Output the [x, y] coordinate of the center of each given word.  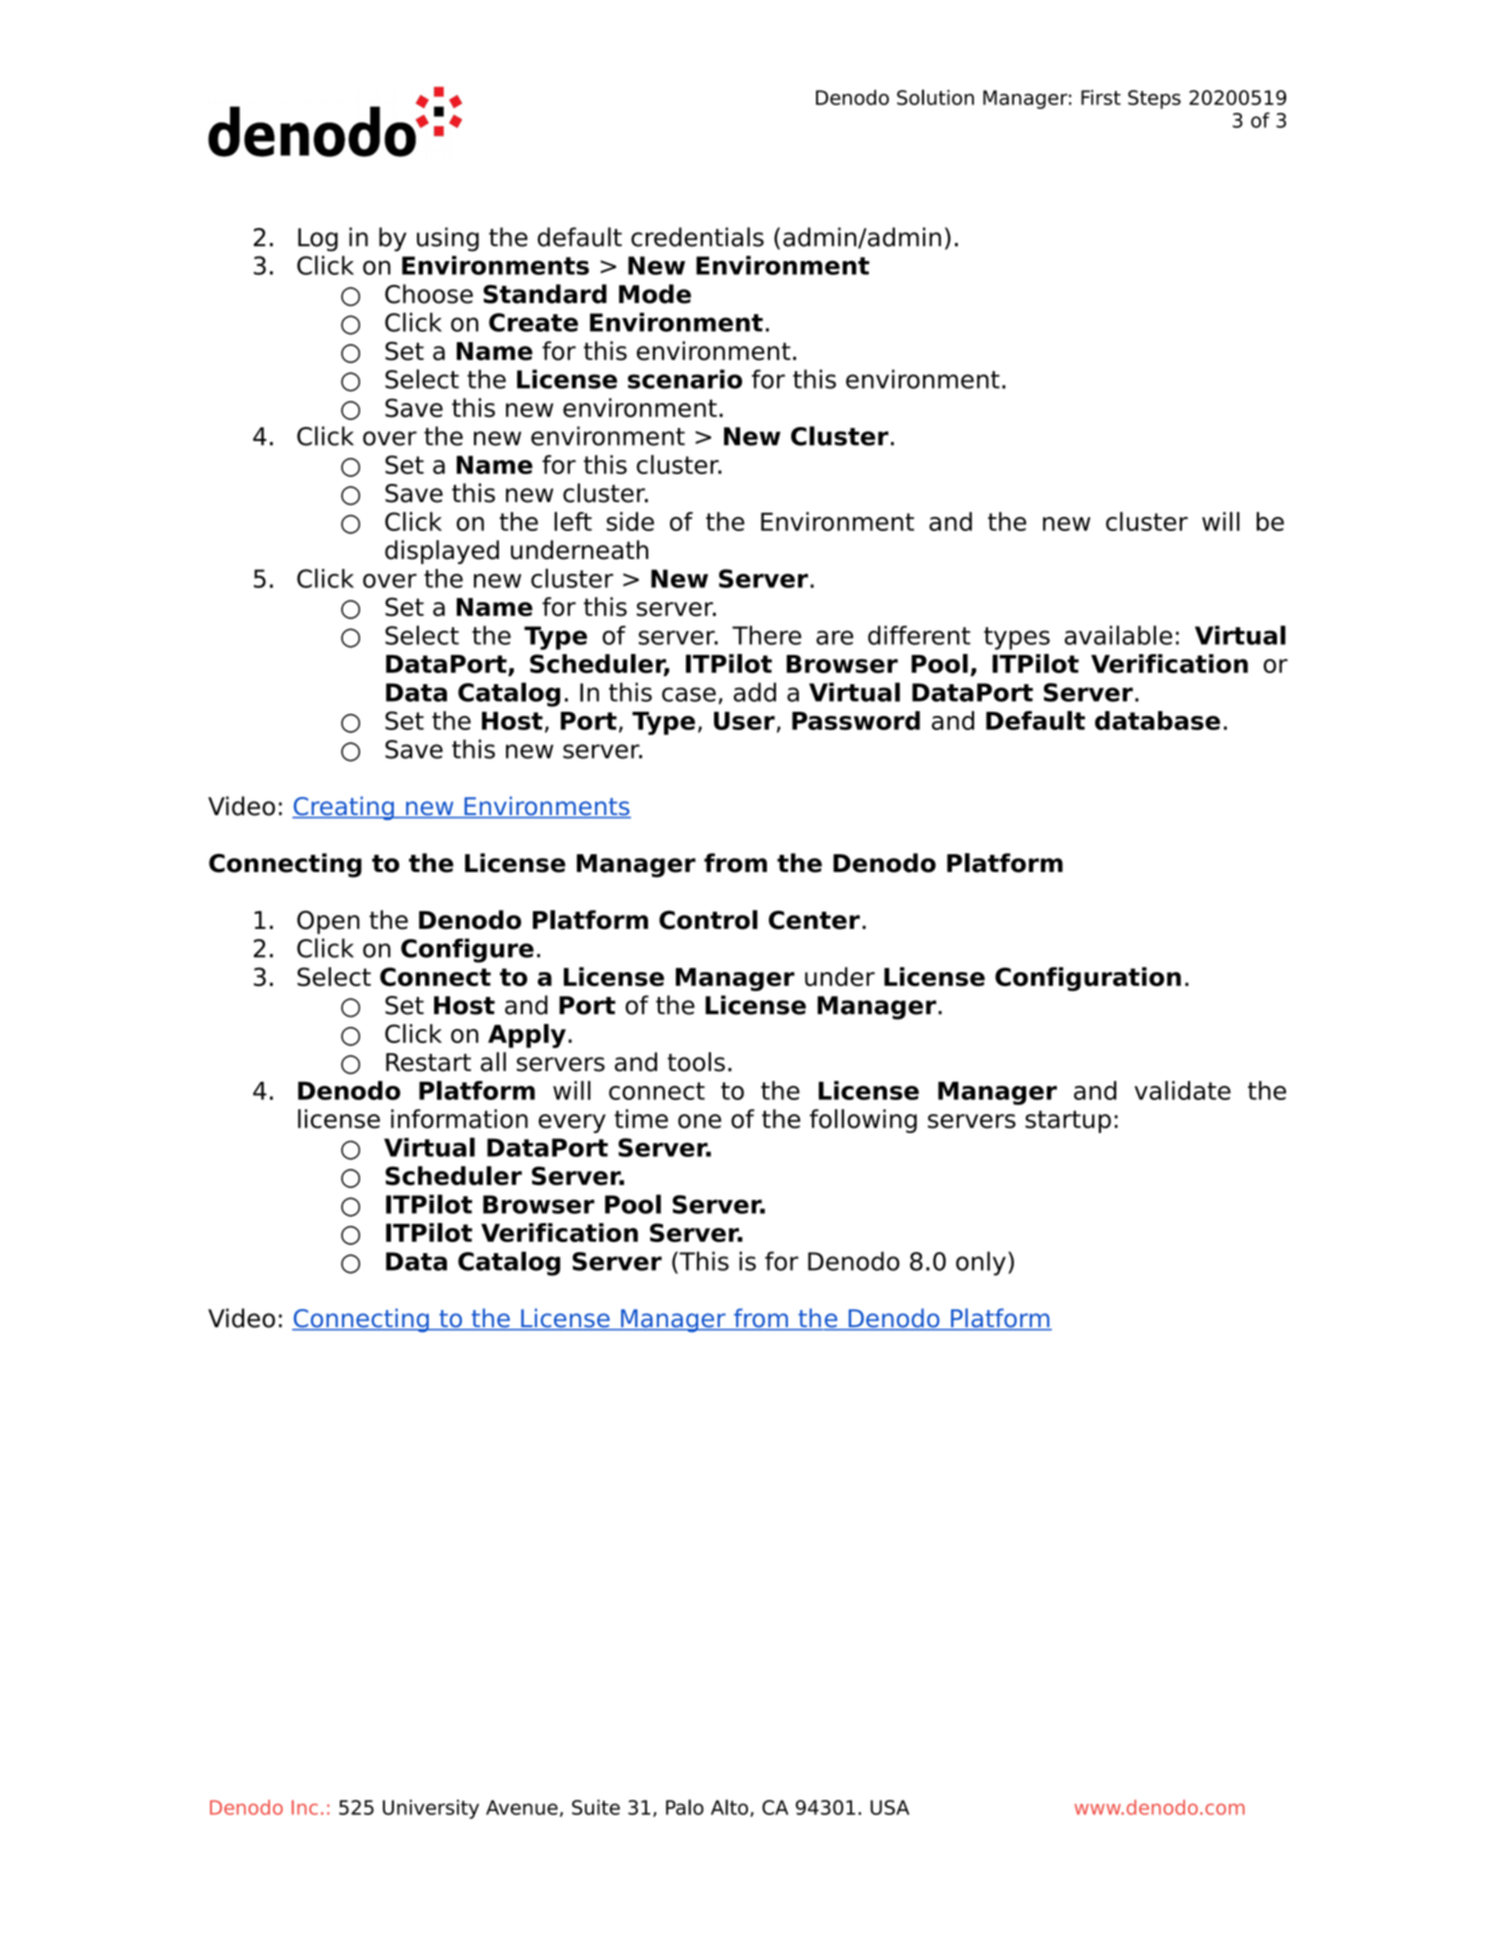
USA [889, 1807]
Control [708, 920]
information [459, 1119]
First [1101, 97]
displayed [442, 552]
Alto [729, 1807]
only [981, 1263]
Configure [467, 950]
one [699, 1121]
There [766, 635]
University [431, 1809]
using [448, 239]
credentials [697, 237]
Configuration [1088, 979]
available [1118, 635]
